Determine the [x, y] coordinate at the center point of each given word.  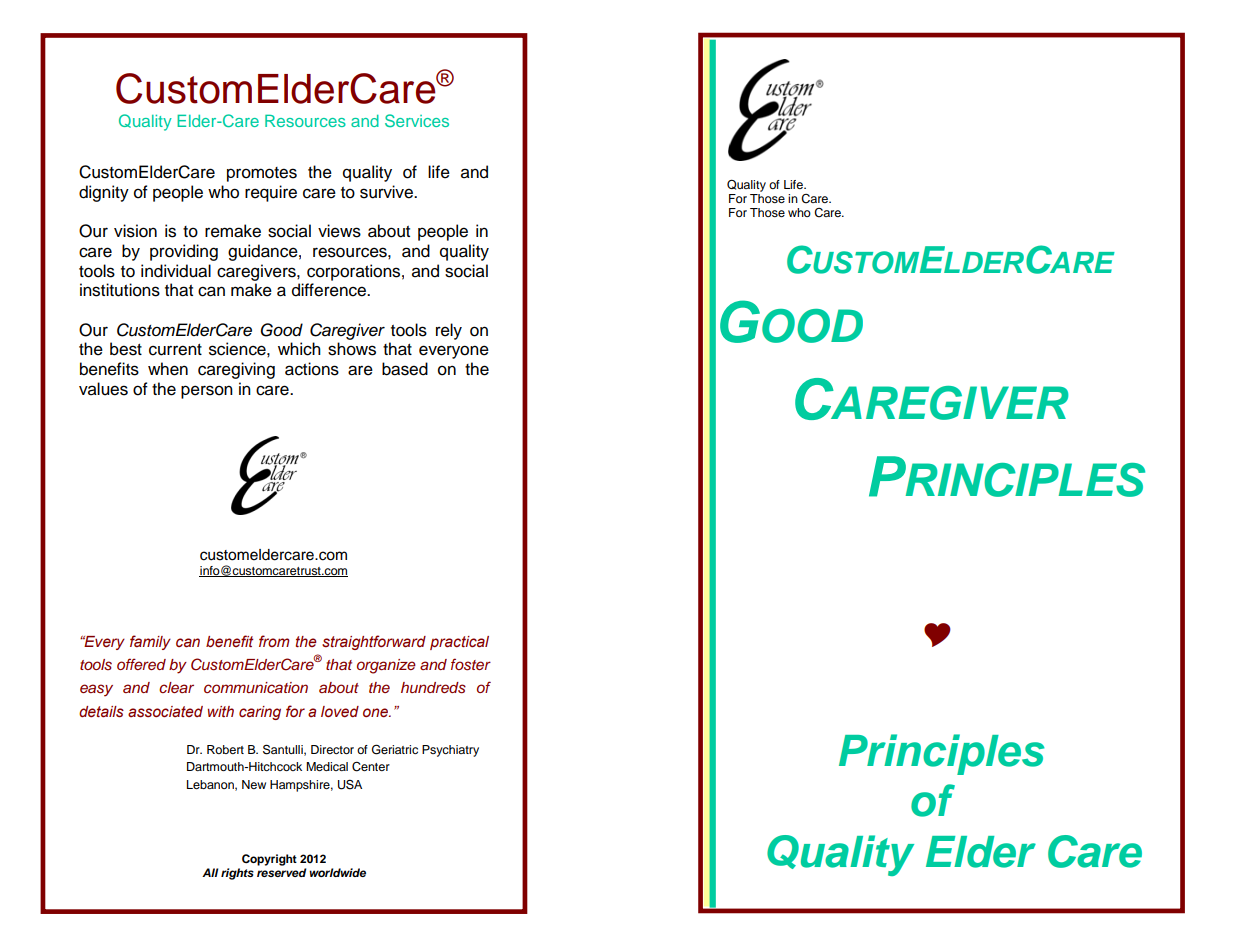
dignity [104, 193]
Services [417, 120]
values [103, 389]
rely [449, 331]
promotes [262, 174]
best [126, 349]
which [299, 349]
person [207, 392]
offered [141, 664]
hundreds [433, 688]
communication [256, 687]
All [210, 872]
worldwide [337, 872]
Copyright [269, 860]
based [405, 369]
